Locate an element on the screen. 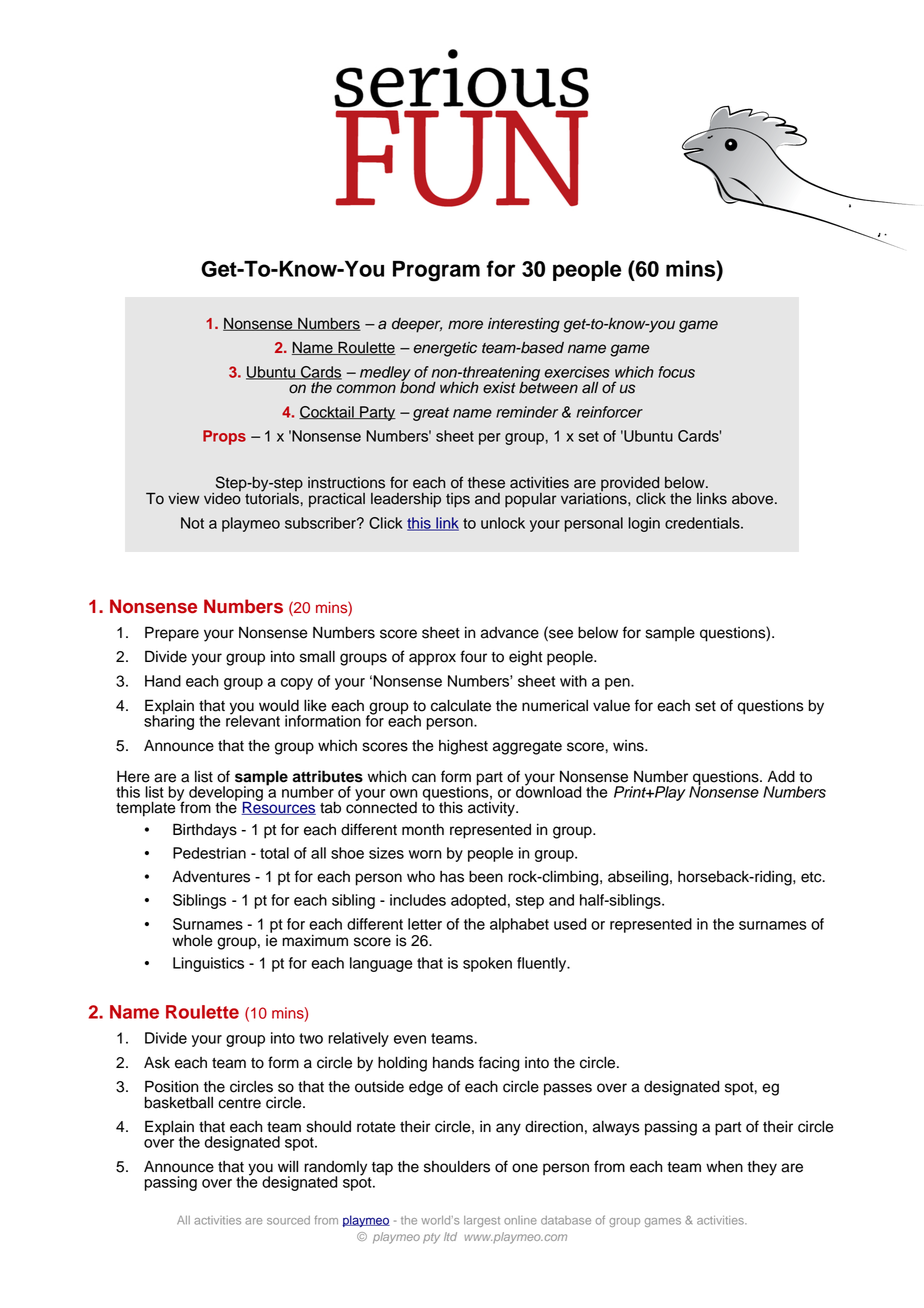  spoken is located at coordinates (487, 964).
